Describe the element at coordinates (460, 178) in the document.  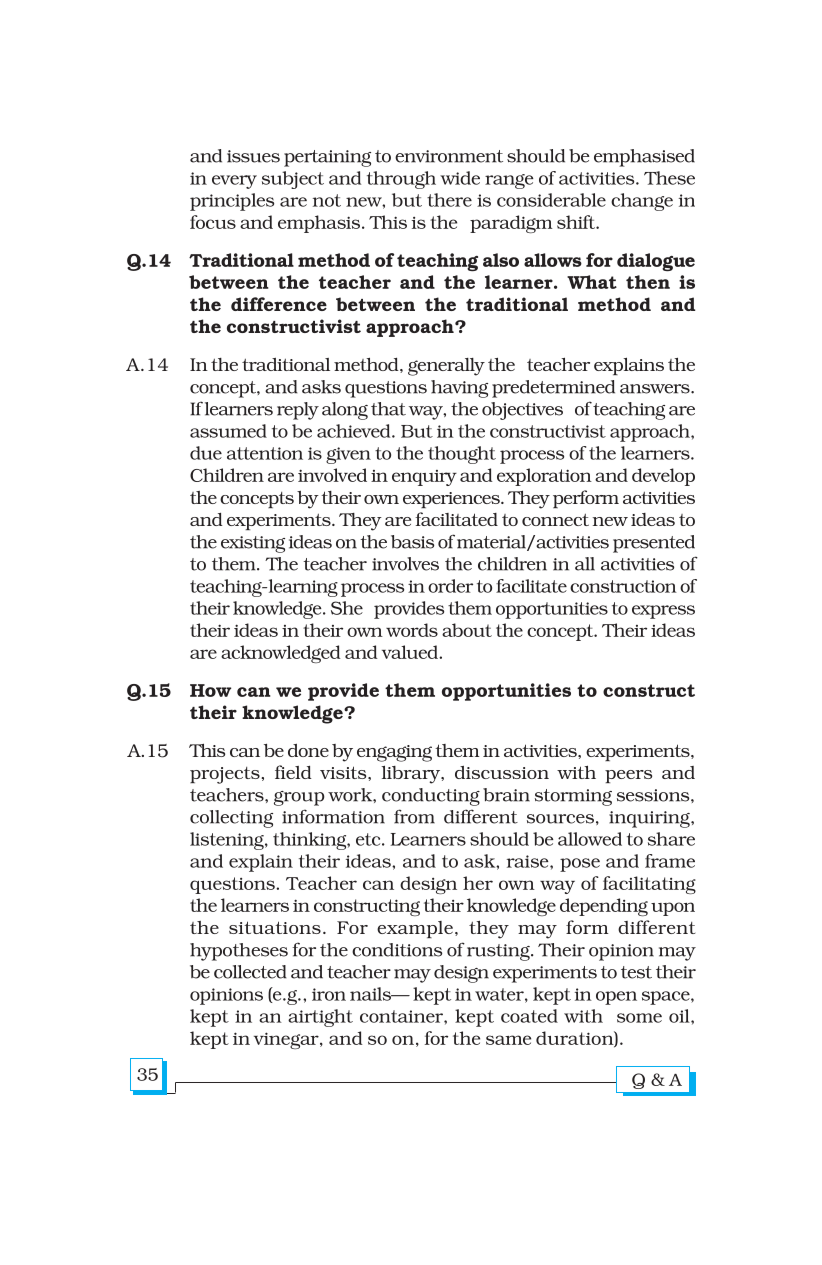
I see `wide` at that location.
